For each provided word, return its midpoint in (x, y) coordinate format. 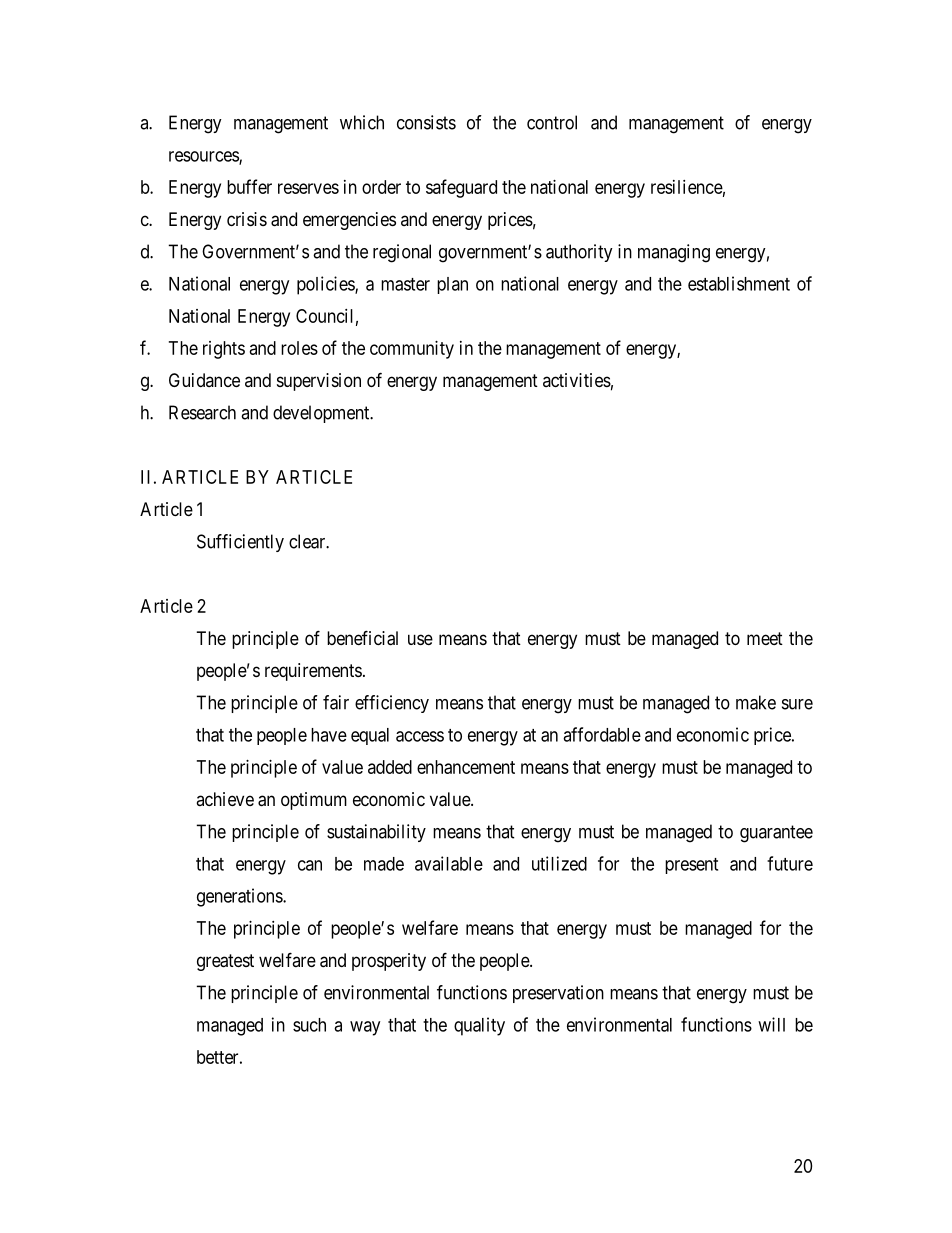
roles (299, 348)
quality (479, 1026)
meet (765, 638)
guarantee (776, 834)
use (420, 639)
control (552, 122)
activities (577, 380)
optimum (314, 801)
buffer (249, 186)
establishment (739, 283)
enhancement (466, 767)
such (309, 1025)
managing (674, 253)
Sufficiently (240, 543)
